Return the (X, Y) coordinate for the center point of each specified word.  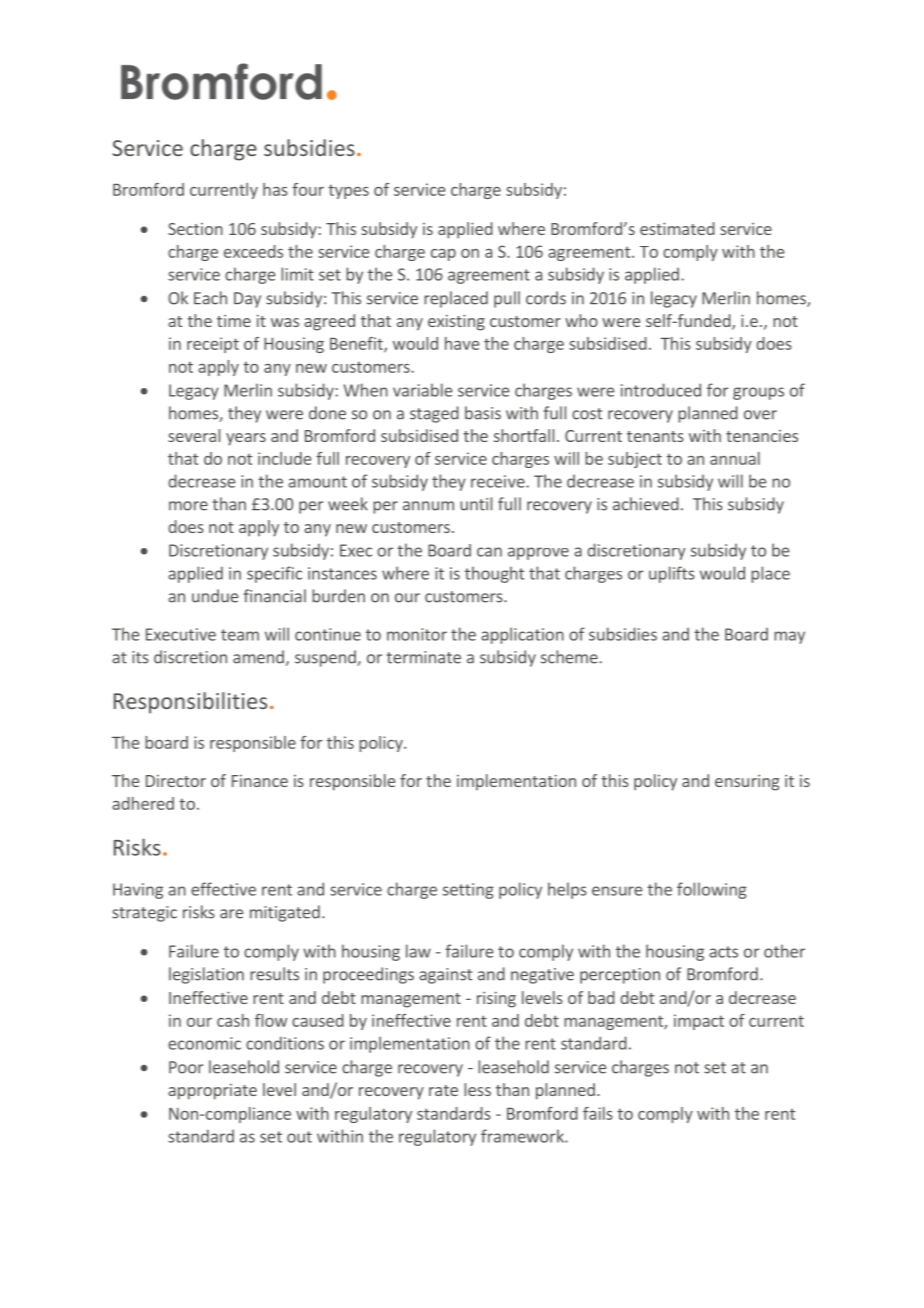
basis (483, 413)
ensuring (747, 783)
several (194, 435)
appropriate (212, 1092)
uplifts (672, 574)
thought (494, 574)
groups (758, 393)
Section (195, 229)
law (418, 951)
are (231, 914)
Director (176, 781)
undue (215, 596)
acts (723, 952)
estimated (677, 228)
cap (443, 255)
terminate (424, 657)
